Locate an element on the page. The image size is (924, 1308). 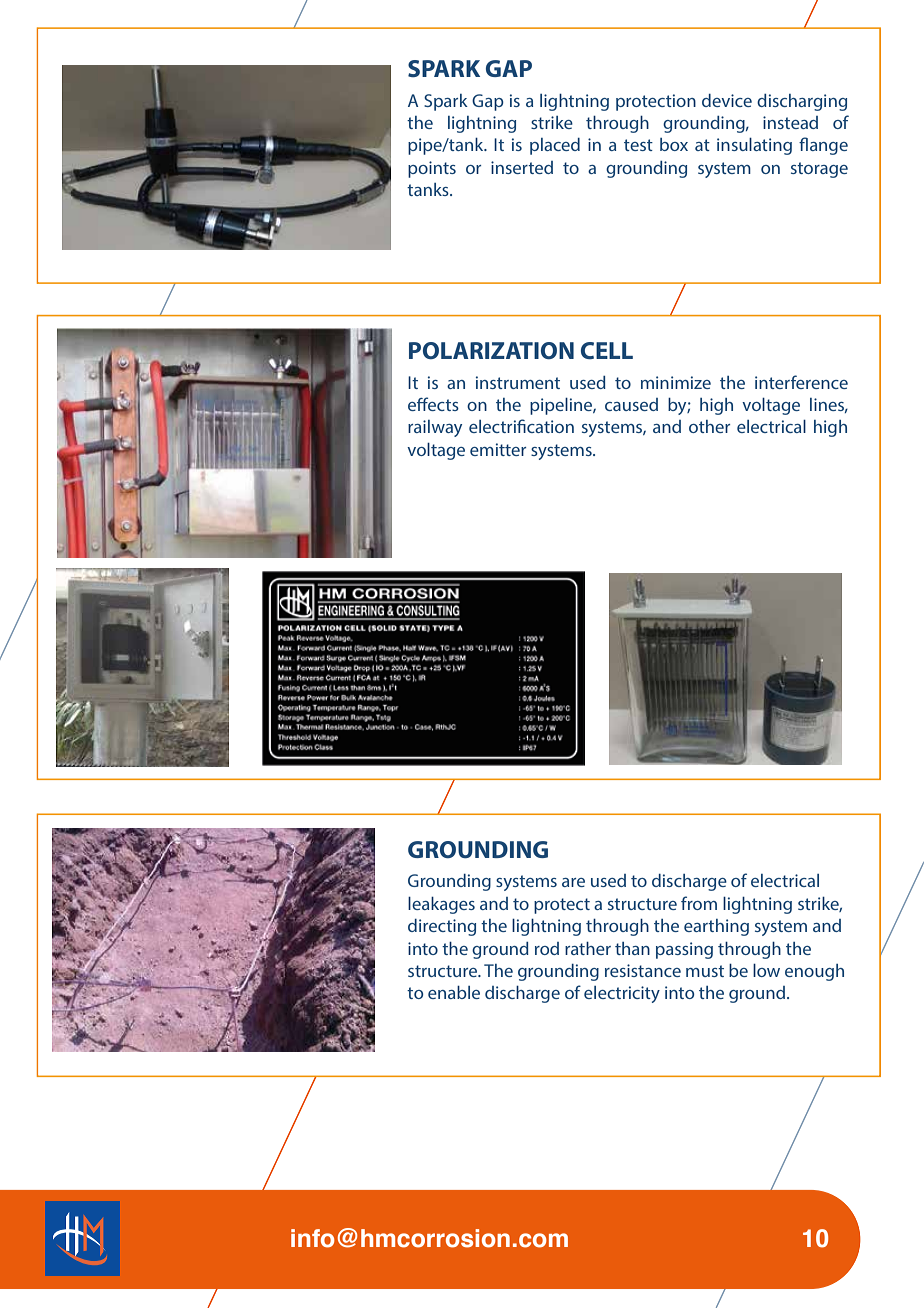
emitter is located at coordinates (498, 449).
